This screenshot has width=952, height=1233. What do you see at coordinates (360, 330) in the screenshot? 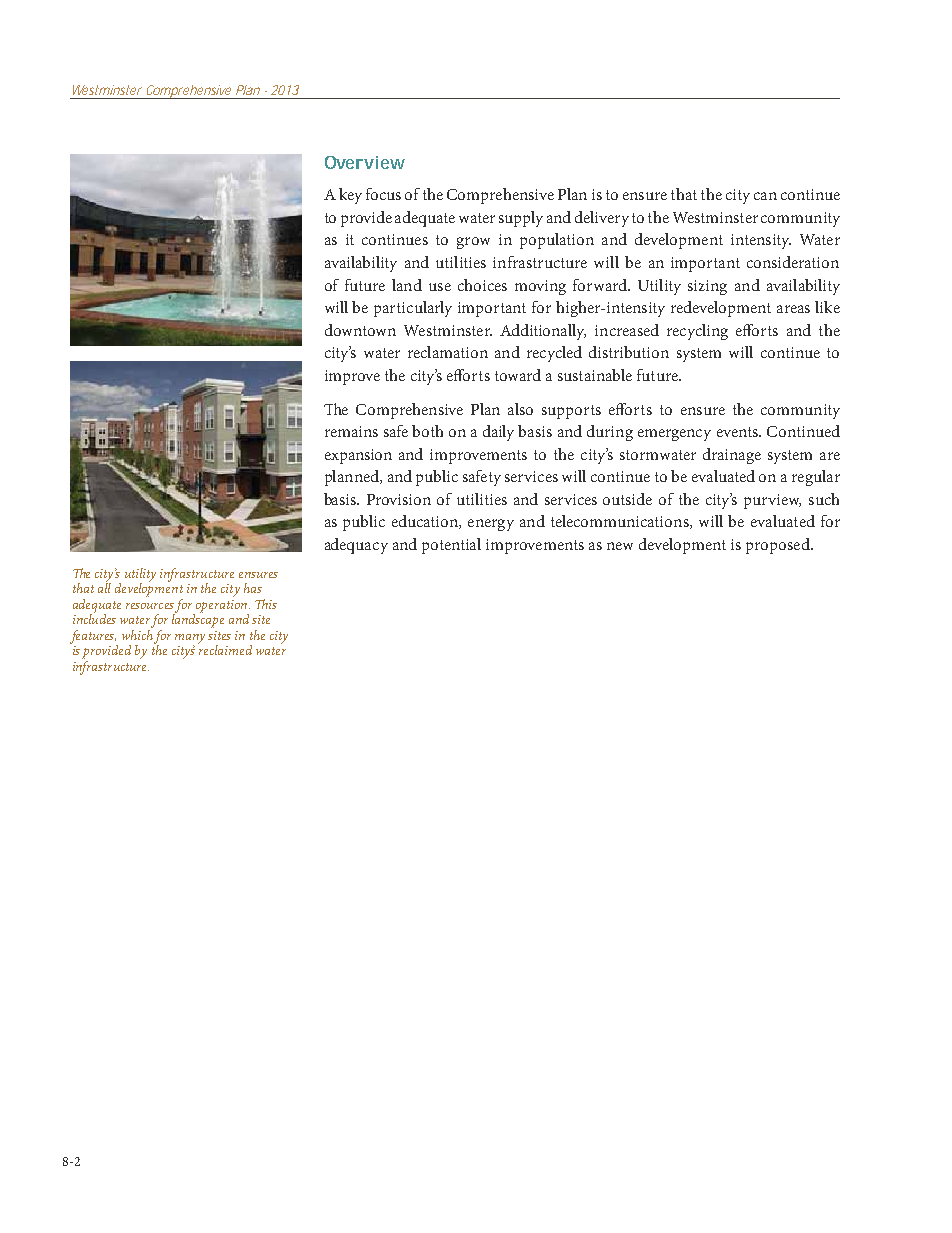
I see `downtown` at bounding box center [360, 330].
